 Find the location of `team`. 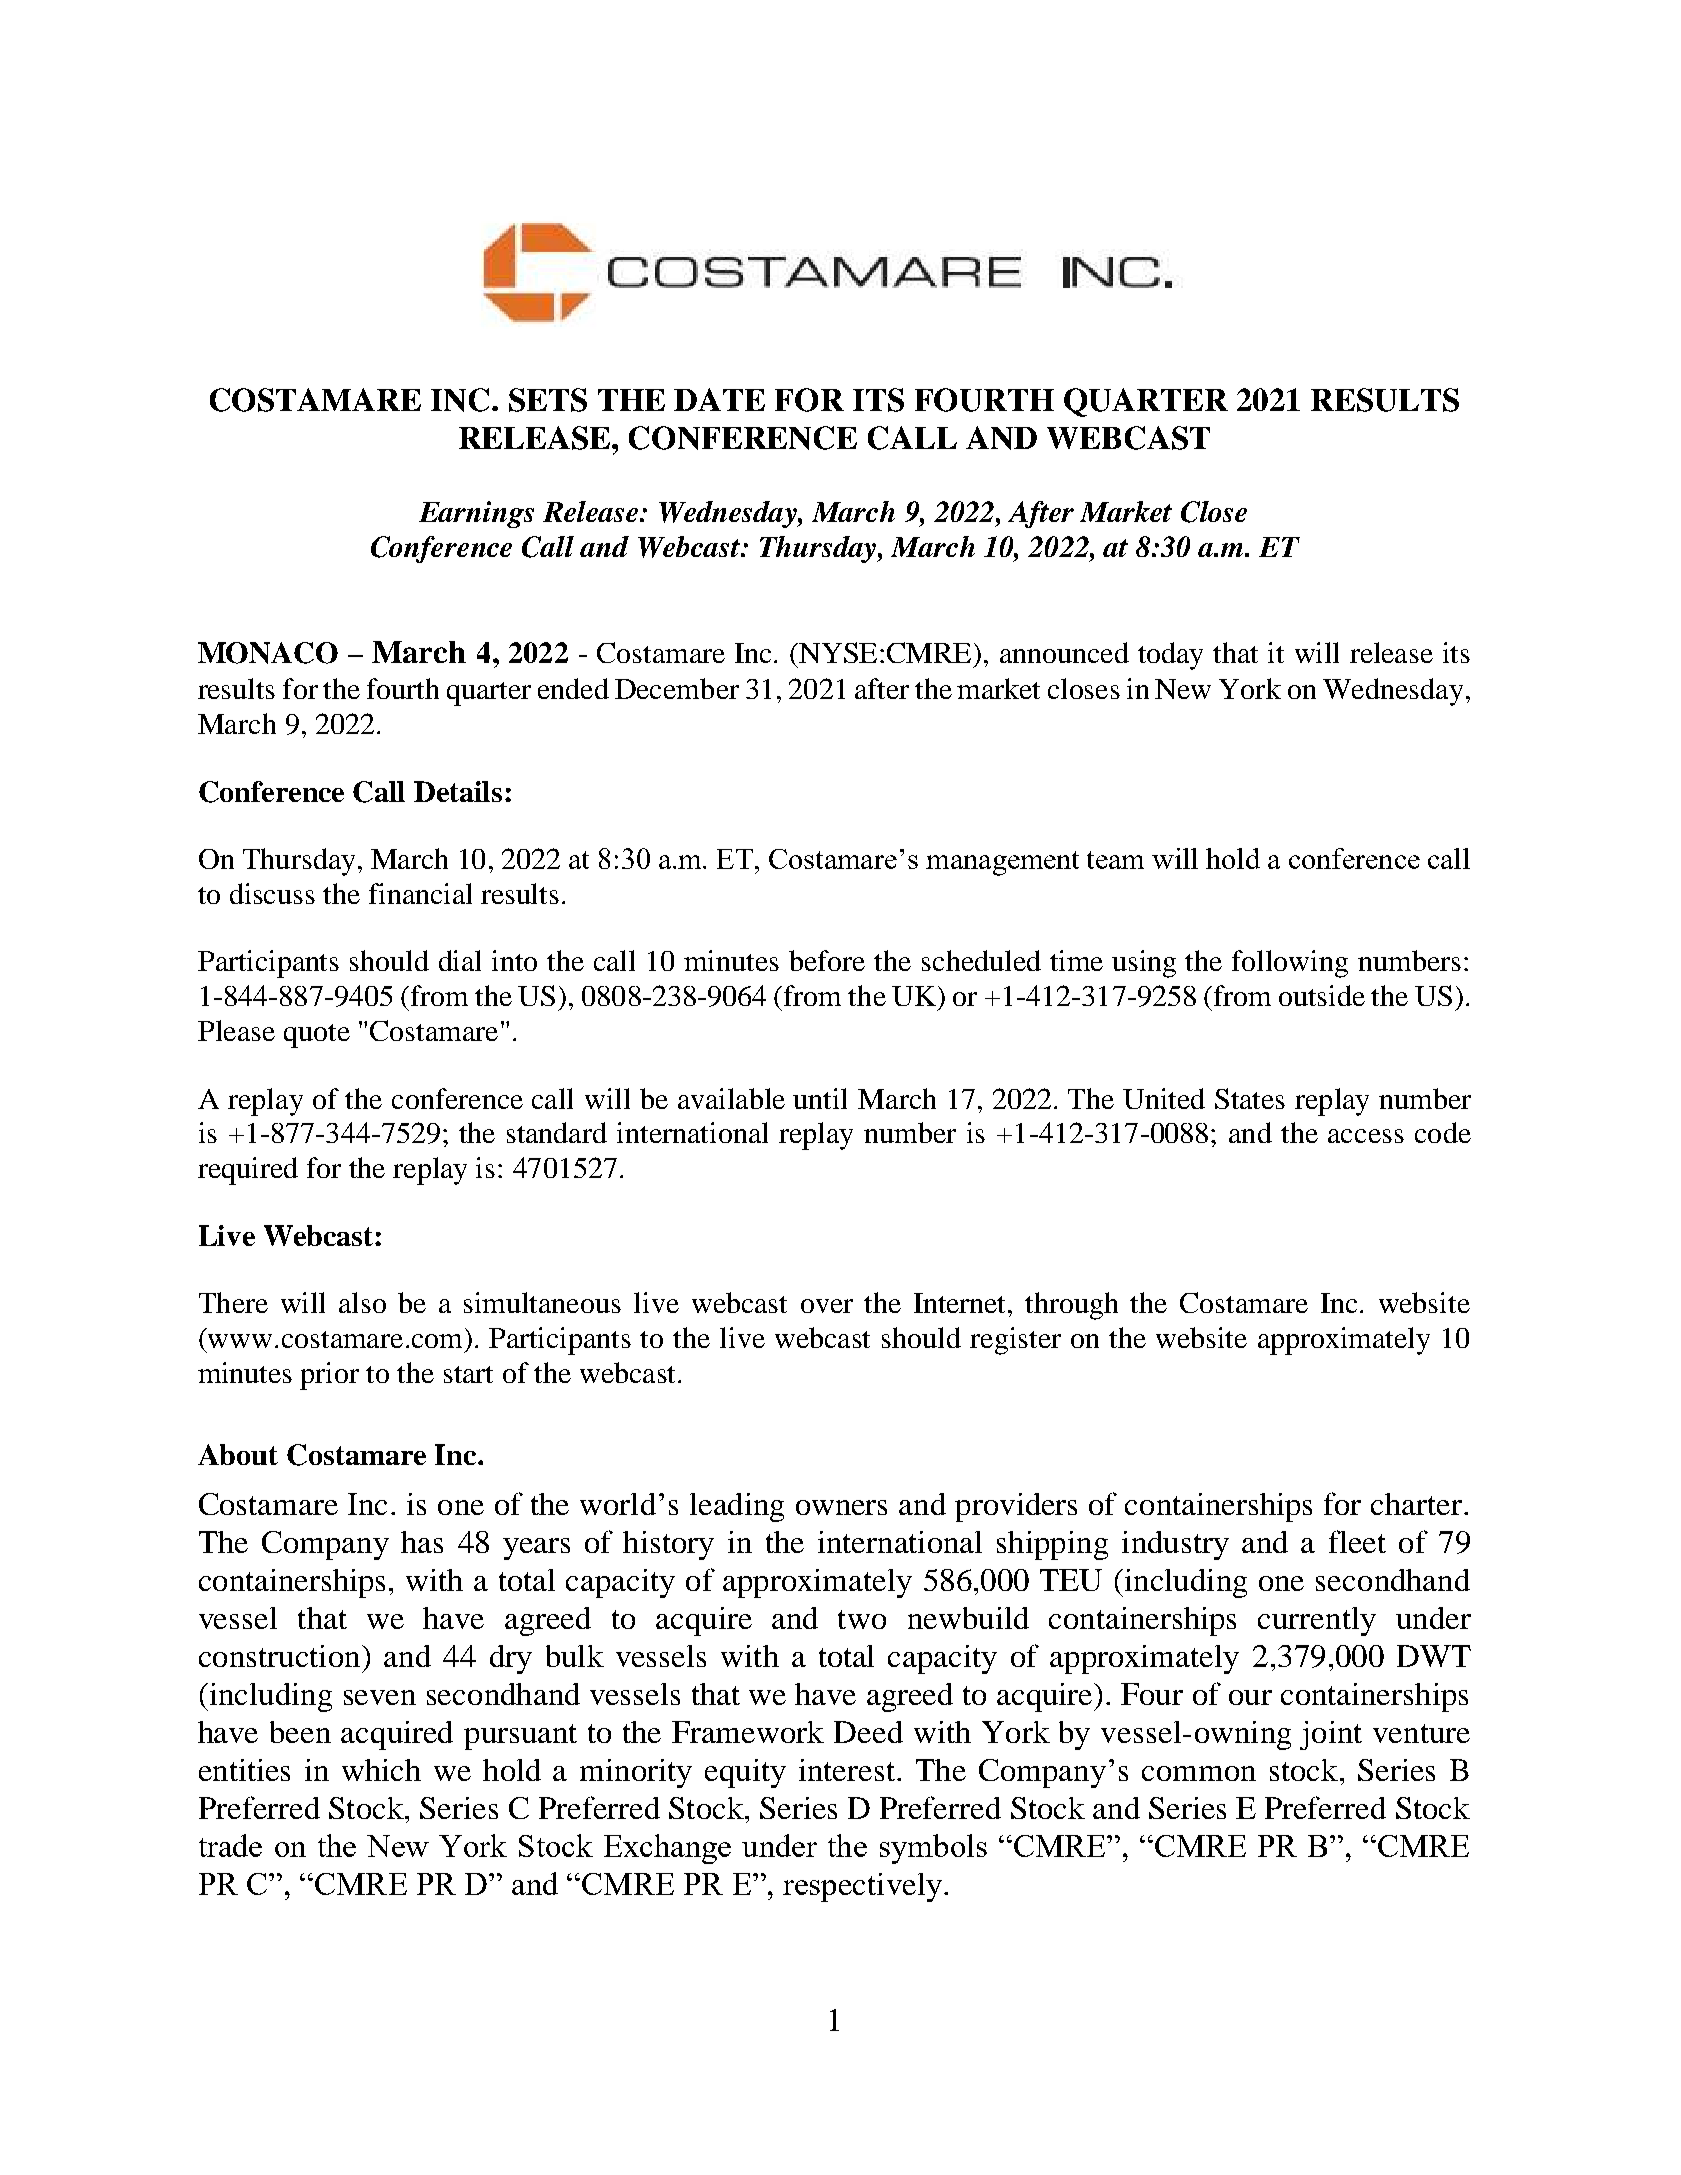

team is located at coordinates (1115, 860).
